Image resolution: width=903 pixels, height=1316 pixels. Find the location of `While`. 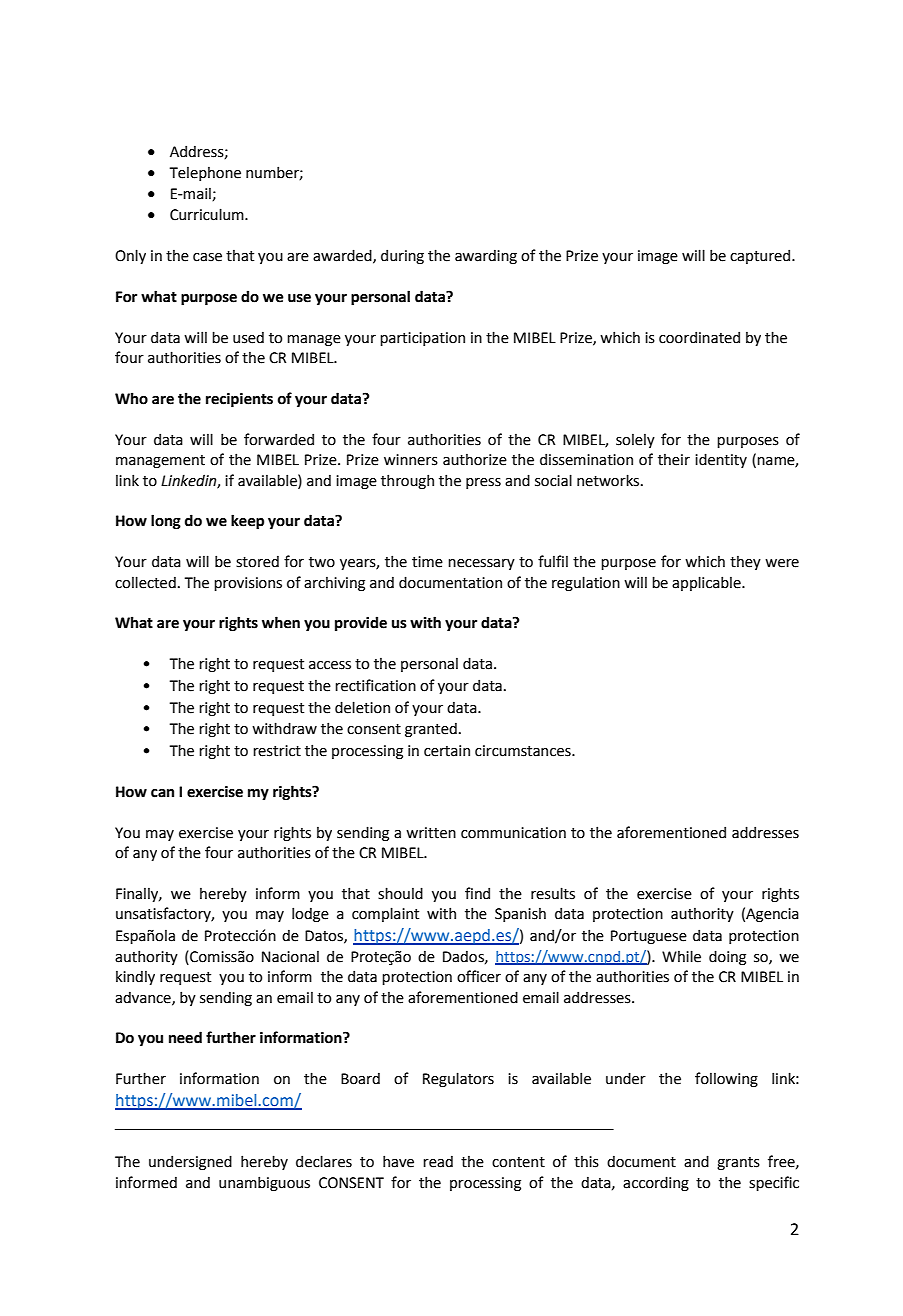

While is located at coordinates (681, 956).
